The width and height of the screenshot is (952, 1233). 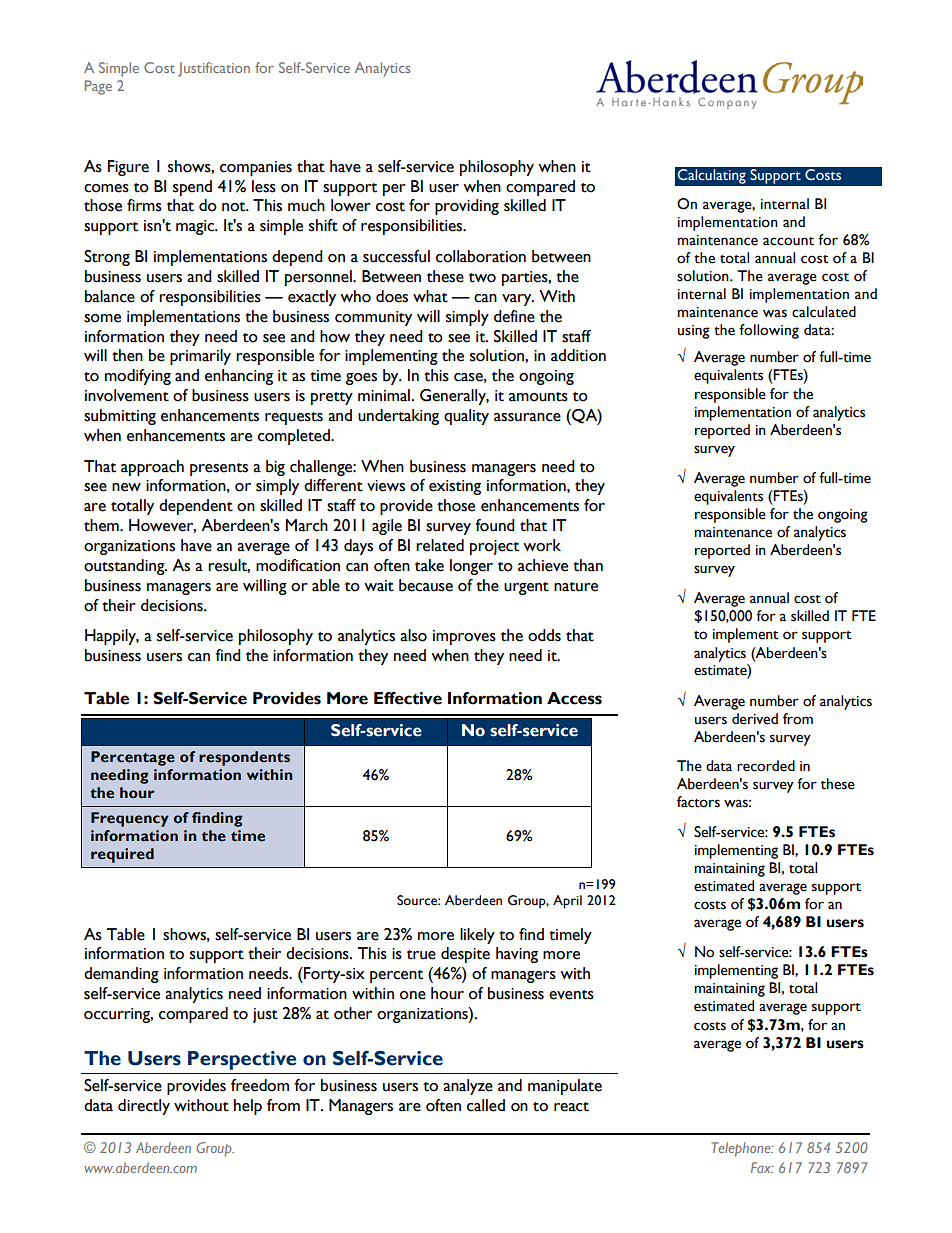 I want to click on providing, so click(x=467, y=207).
